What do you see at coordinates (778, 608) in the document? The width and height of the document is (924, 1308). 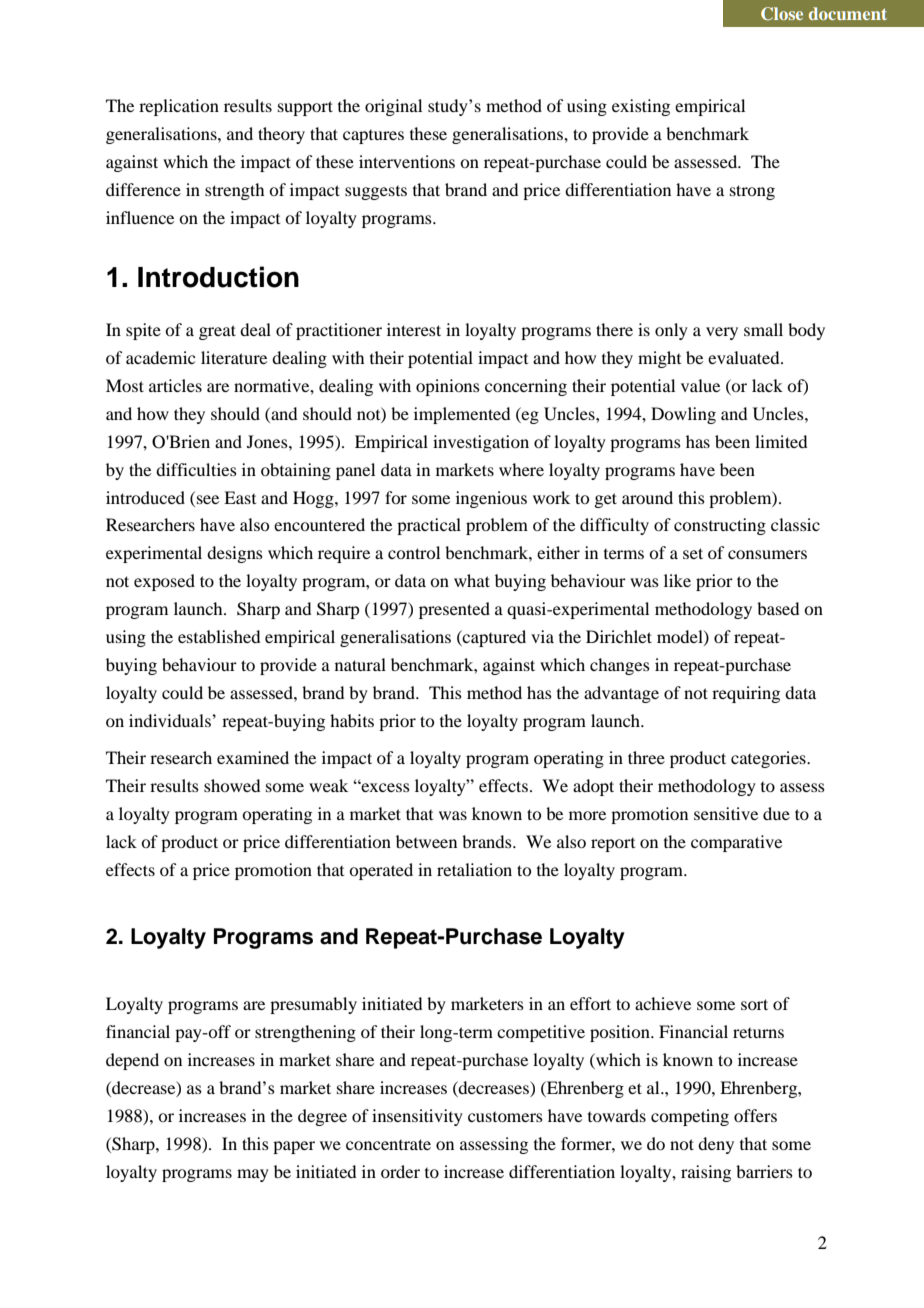 I see `based` at bounding box center [778, 608].
